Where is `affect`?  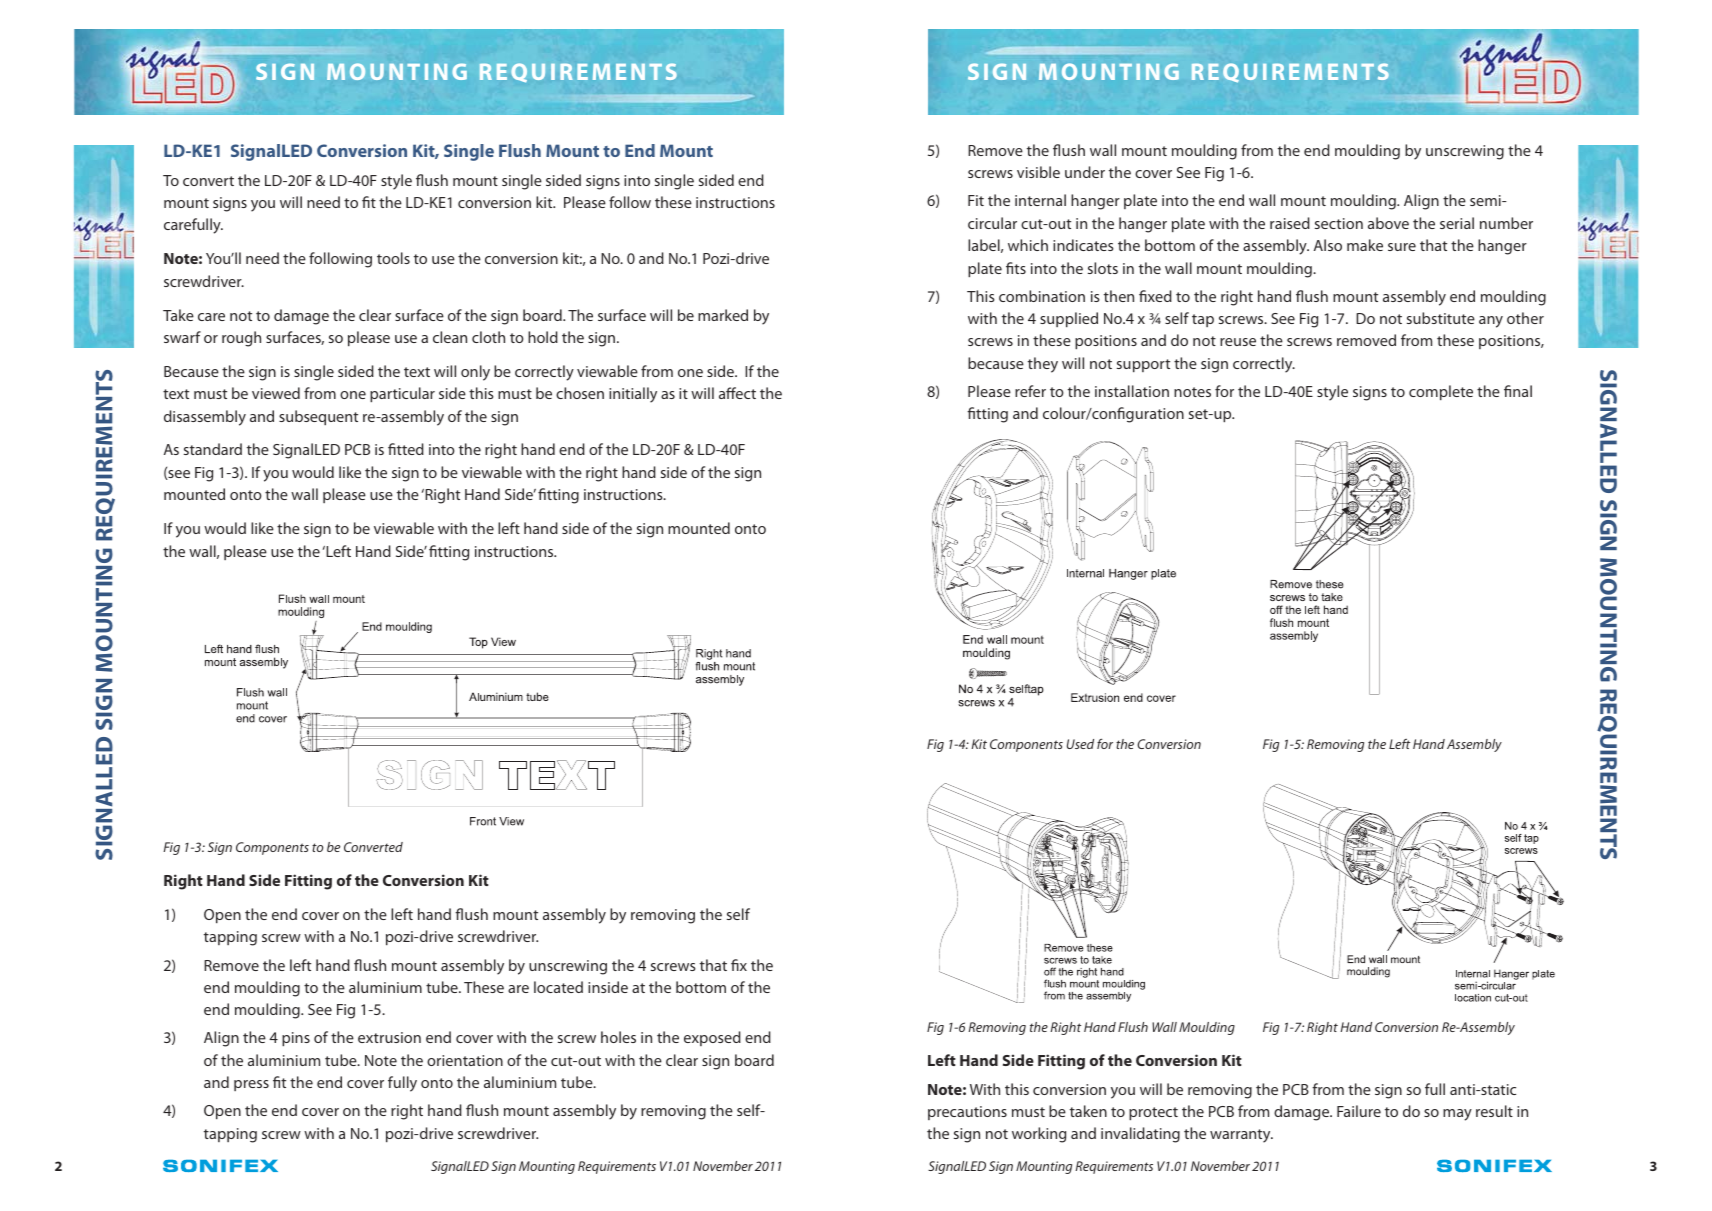
affect is located at coordinates (737, 393).
